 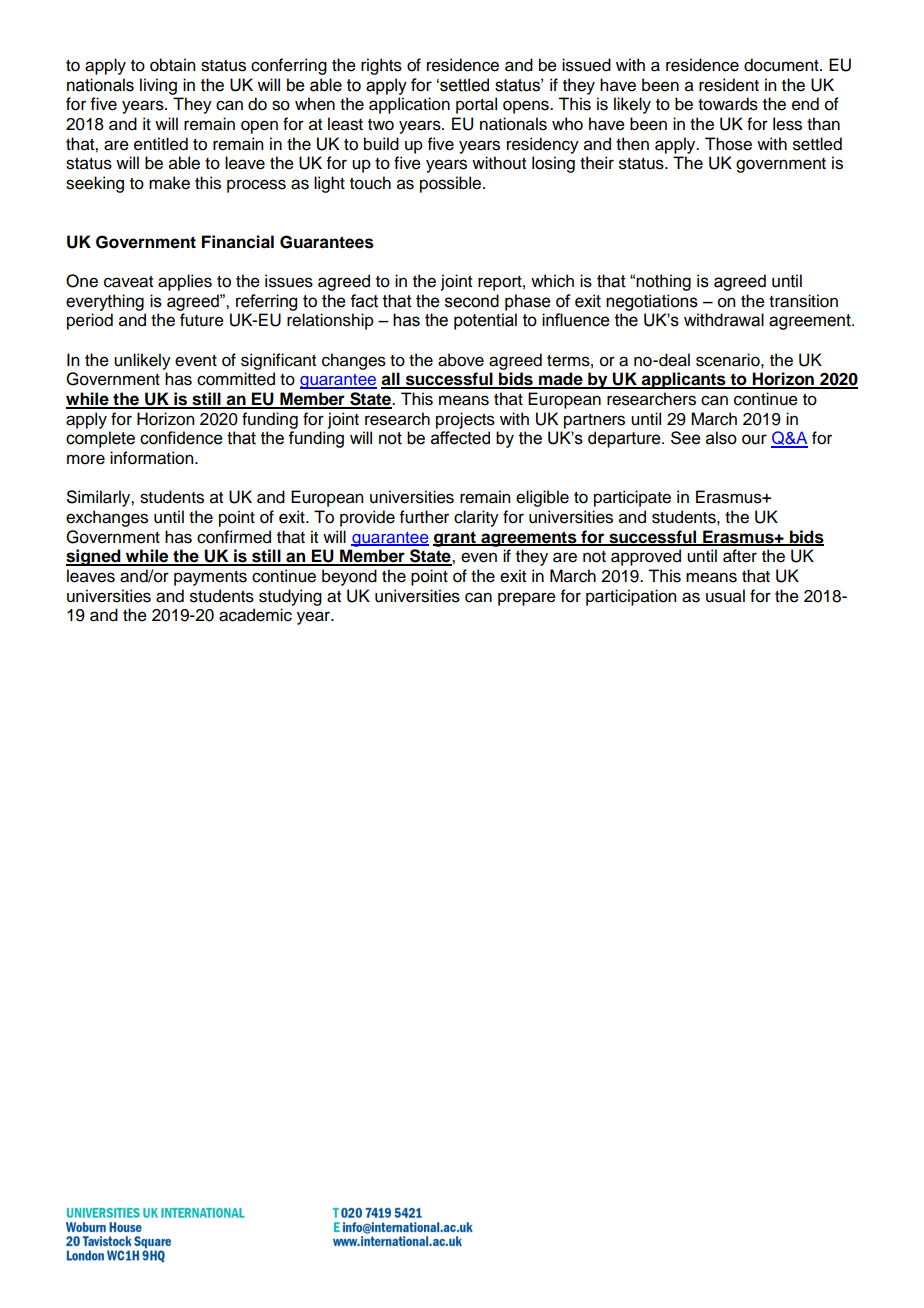 What do you see at coordinates (527, 599) in the screenshot?
I see `prepare` at bounding box center [527, 599].
